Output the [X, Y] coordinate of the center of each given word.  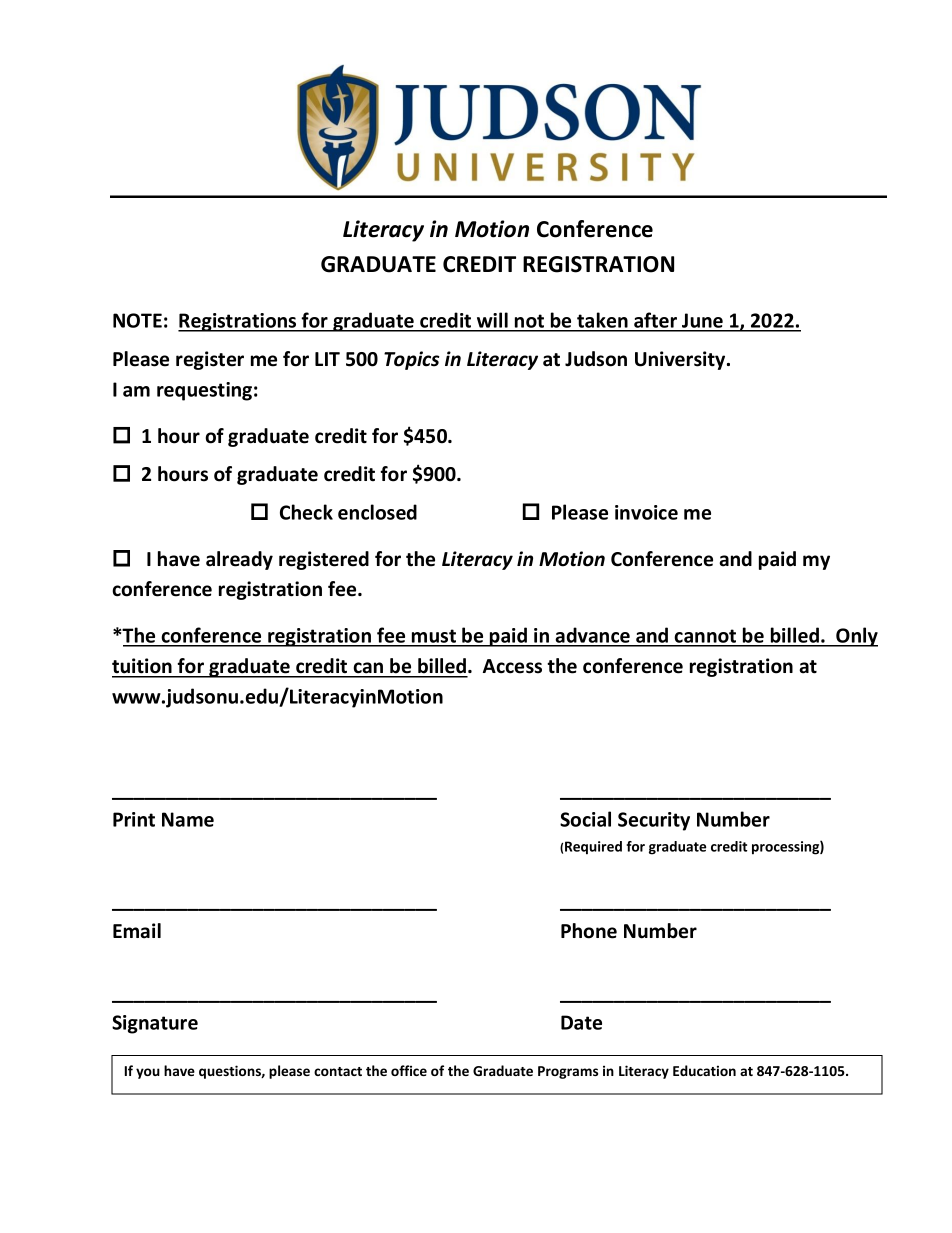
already [239, 560]
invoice [646, 512]
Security [654, 821]
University [681, 360]
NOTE [137, 320]
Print [134, 819]
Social [585, 819]
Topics [412, 360]
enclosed [377, 512]
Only [856, 637]
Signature [155, 1024]
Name [188, 819]
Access [512, 666]
